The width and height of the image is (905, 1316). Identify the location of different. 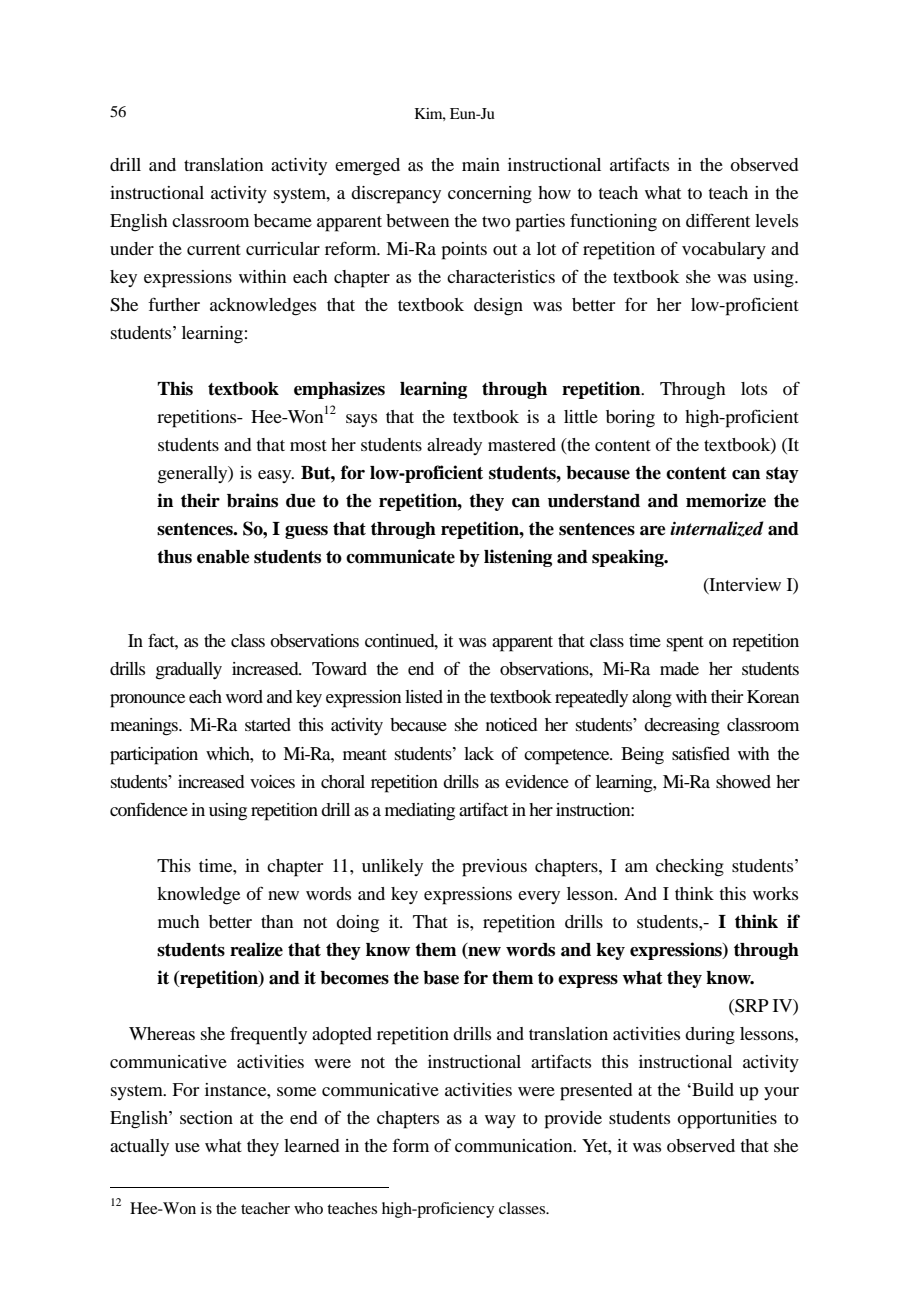
(718, 220).
